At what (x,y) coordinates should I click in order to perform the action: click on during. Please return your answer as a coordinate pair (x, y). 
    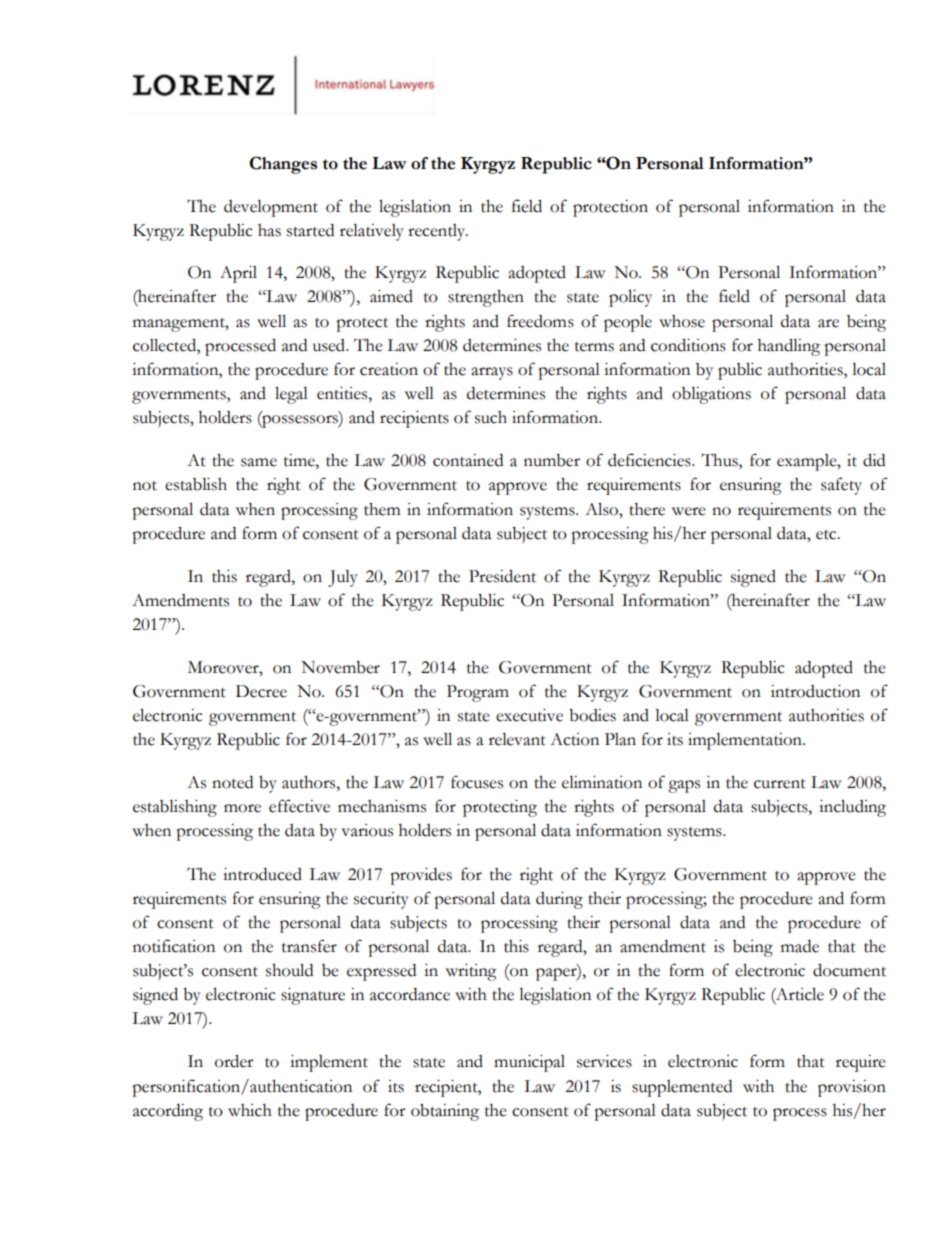
    Looking at the image, I should click on (559, 900).
